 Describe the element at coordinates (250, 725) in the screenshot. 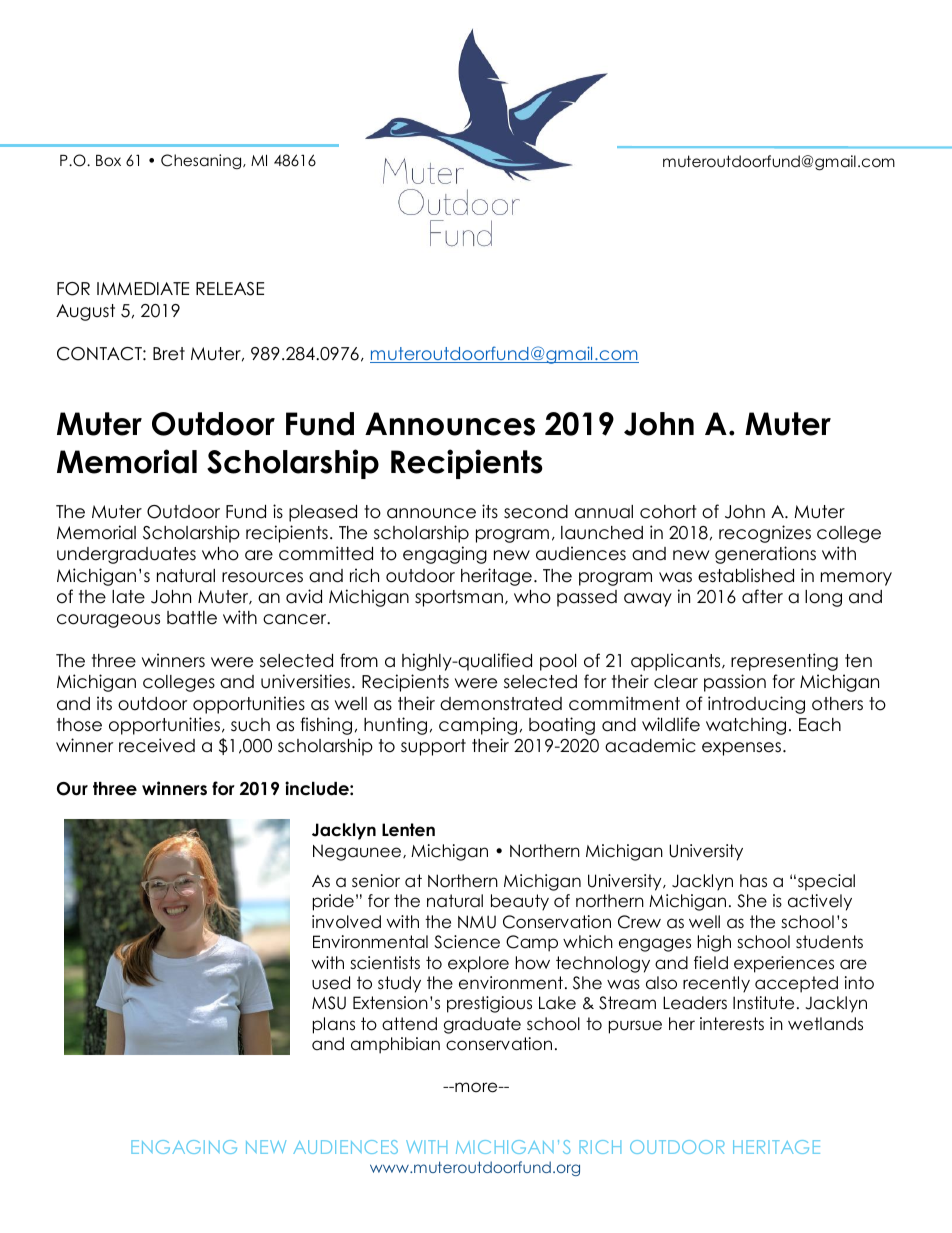

I see `such` at that location.
